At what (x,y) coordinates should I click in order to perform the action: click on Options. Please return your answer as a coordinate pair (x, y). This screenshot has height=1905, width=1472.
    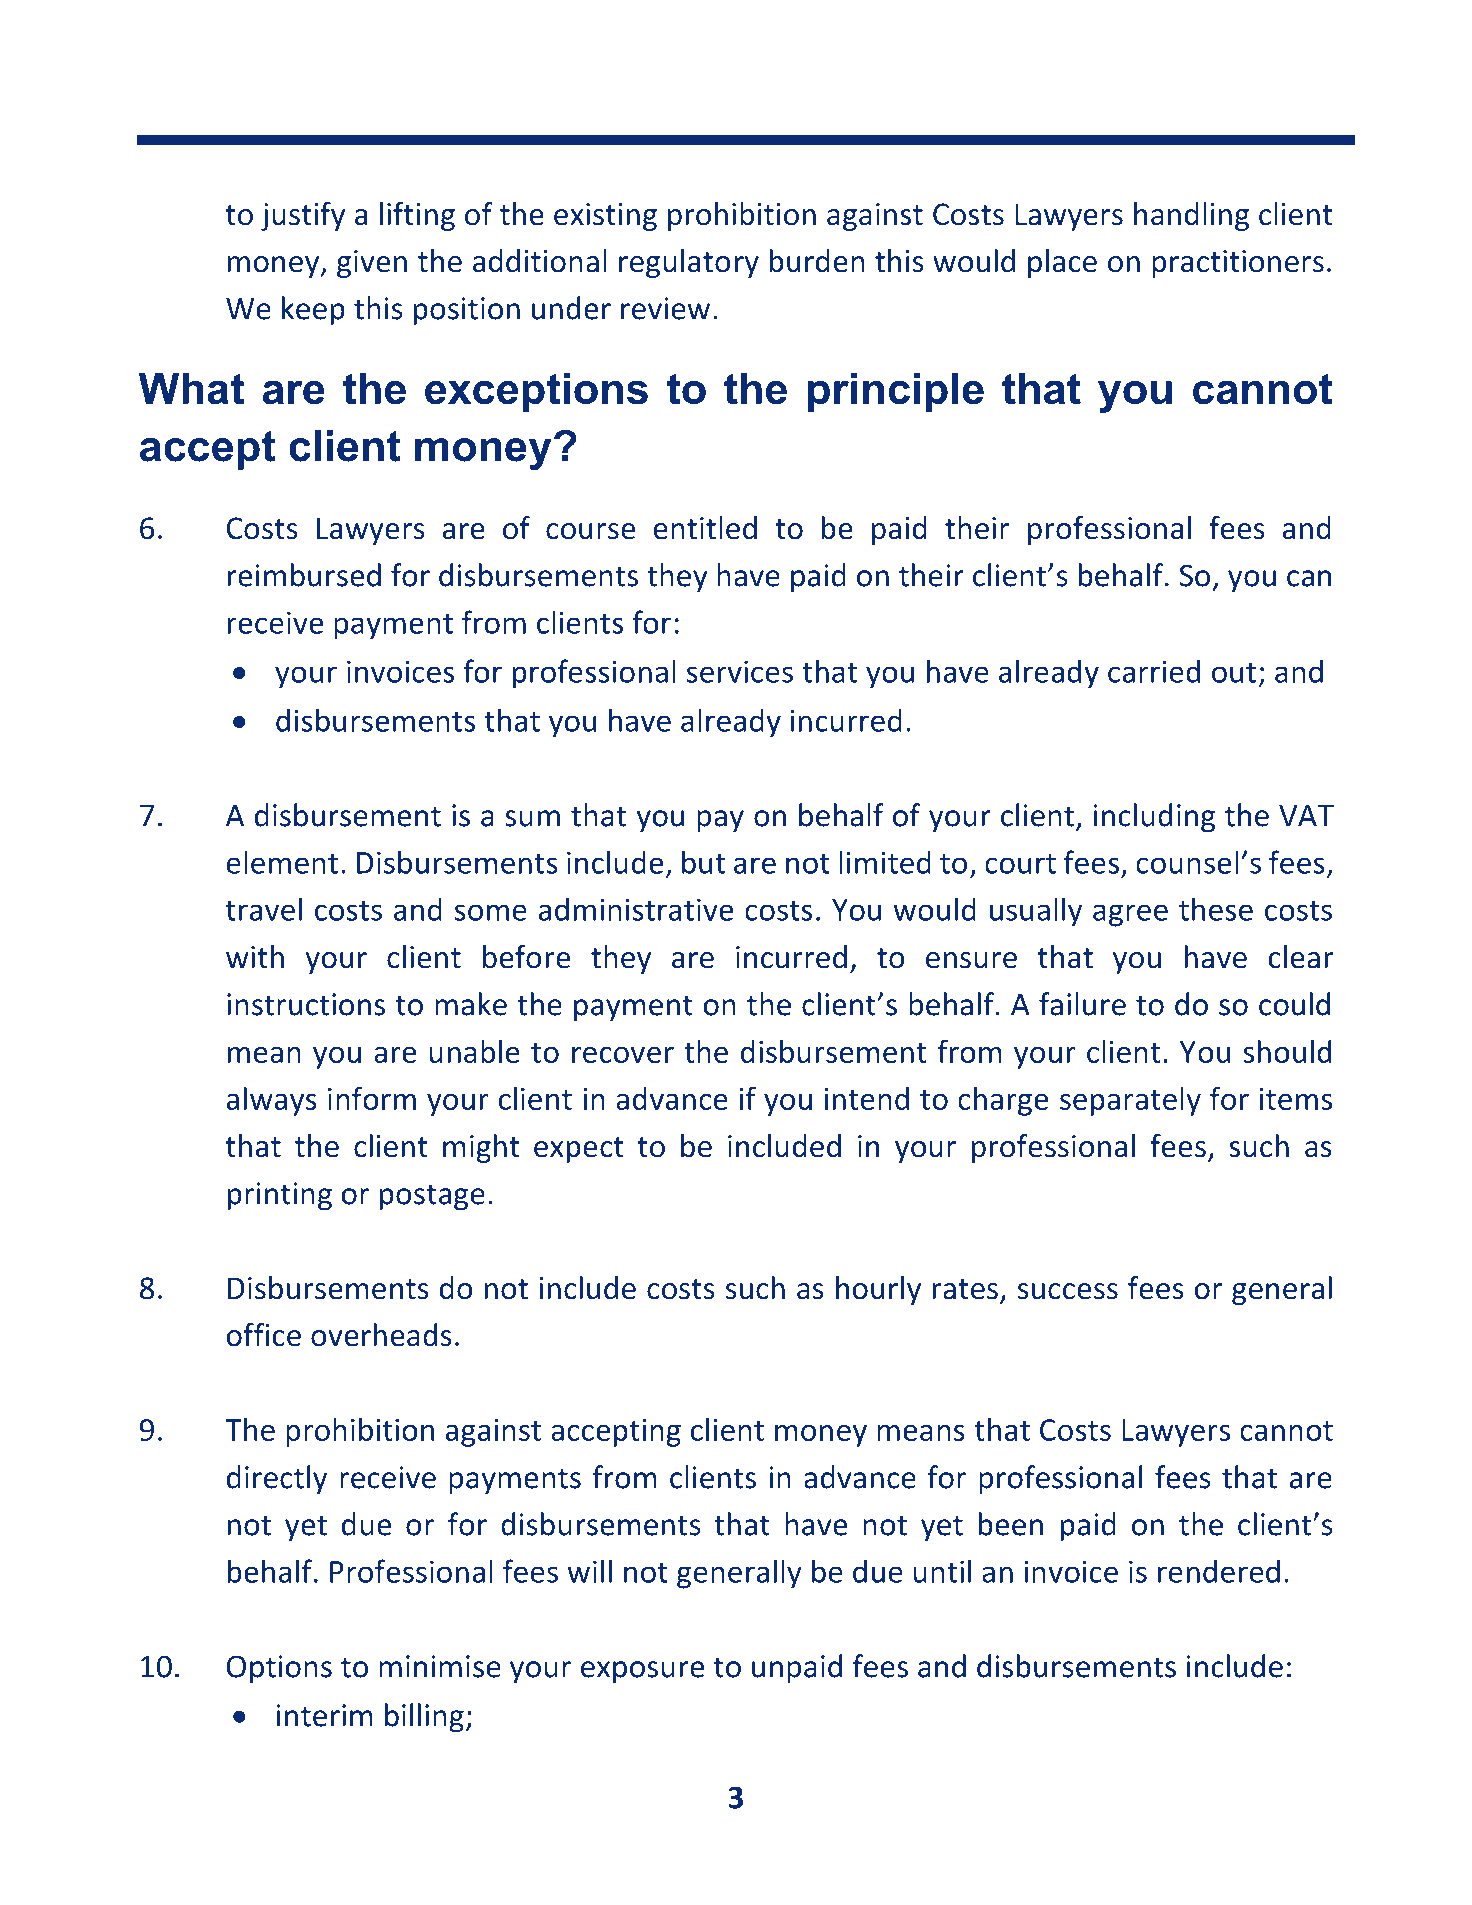
    Looking at the image, I should click on (279, 1669).
